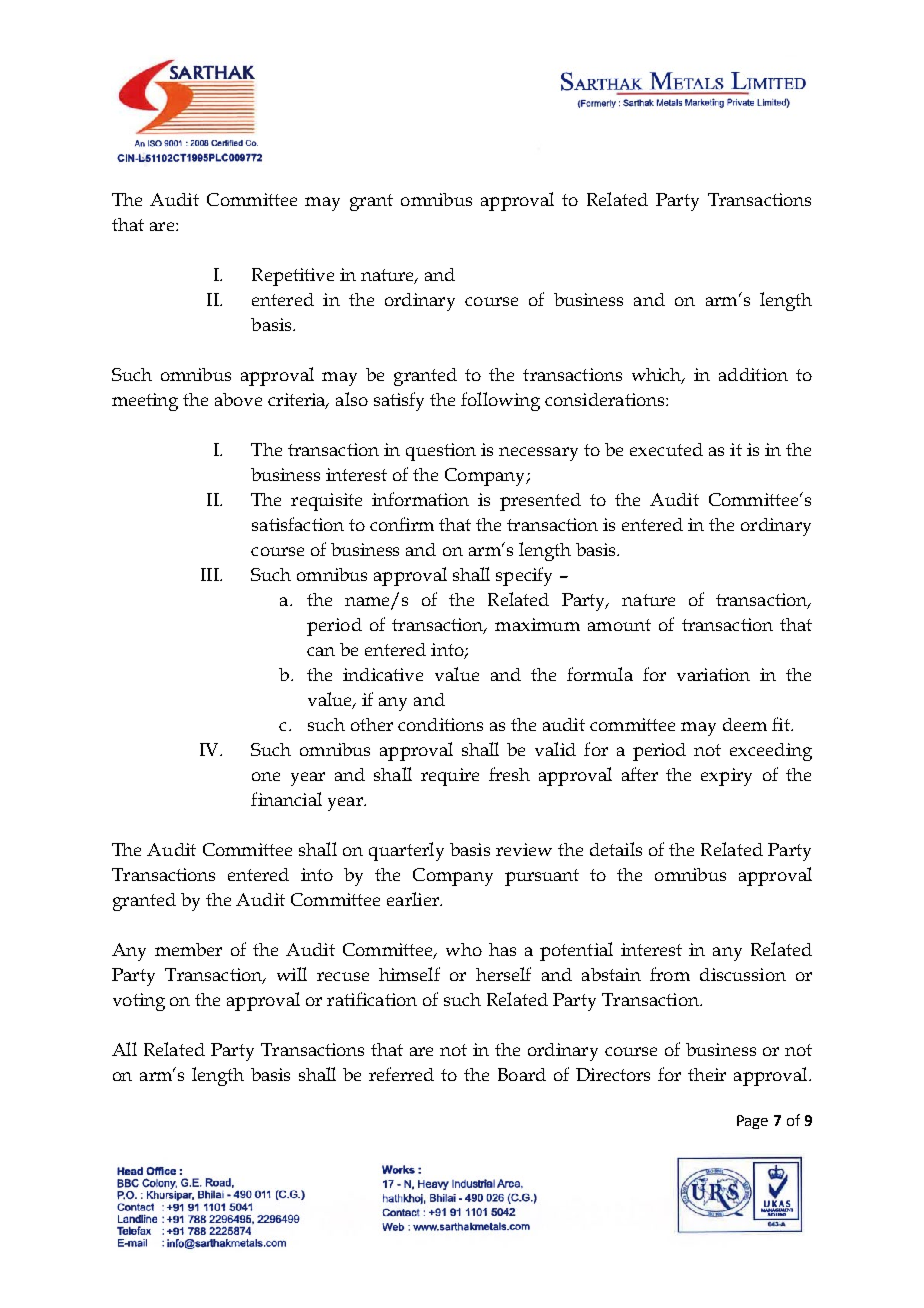 The height and width of the document is (1308, 924). Describe the element at coordinates (707, 1074) in the document. I see `their` at that location.
